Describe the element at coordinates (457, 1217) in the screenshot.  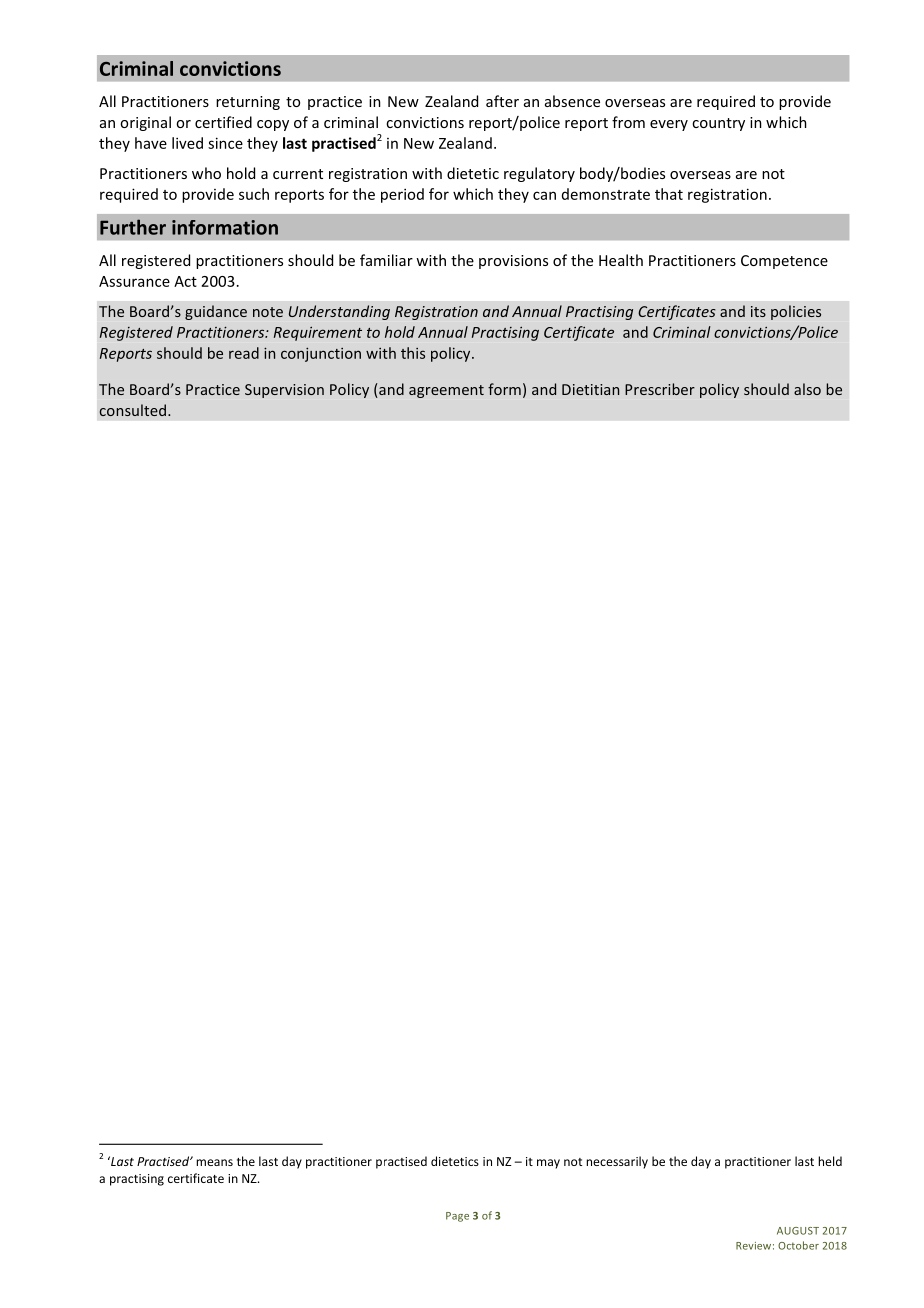
I see `Page` at that location.
